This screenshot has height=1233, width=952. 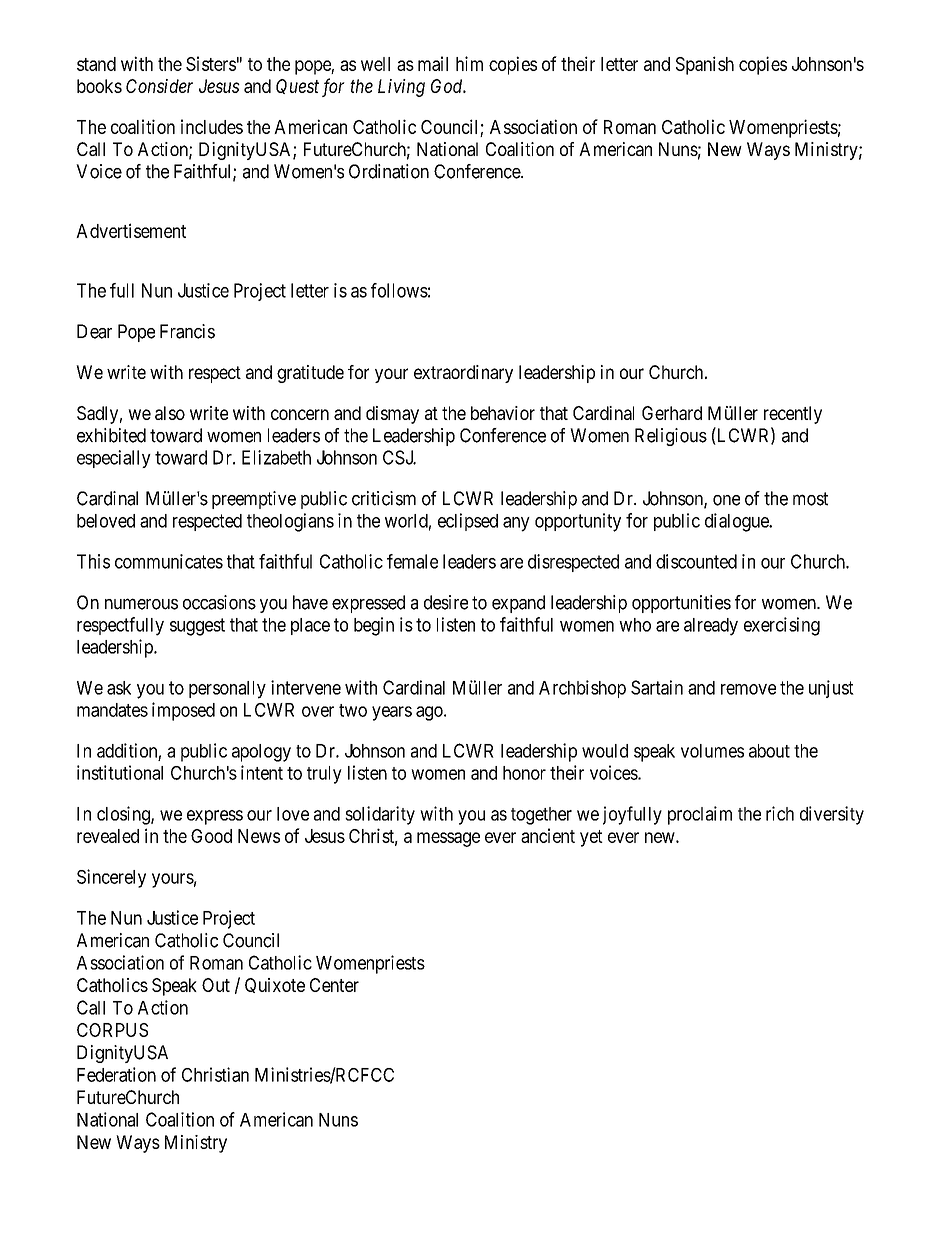 What do you see at coordinates (159, 86) in the screenshot?
I see `Consider` at bounding box center [159, 86].
